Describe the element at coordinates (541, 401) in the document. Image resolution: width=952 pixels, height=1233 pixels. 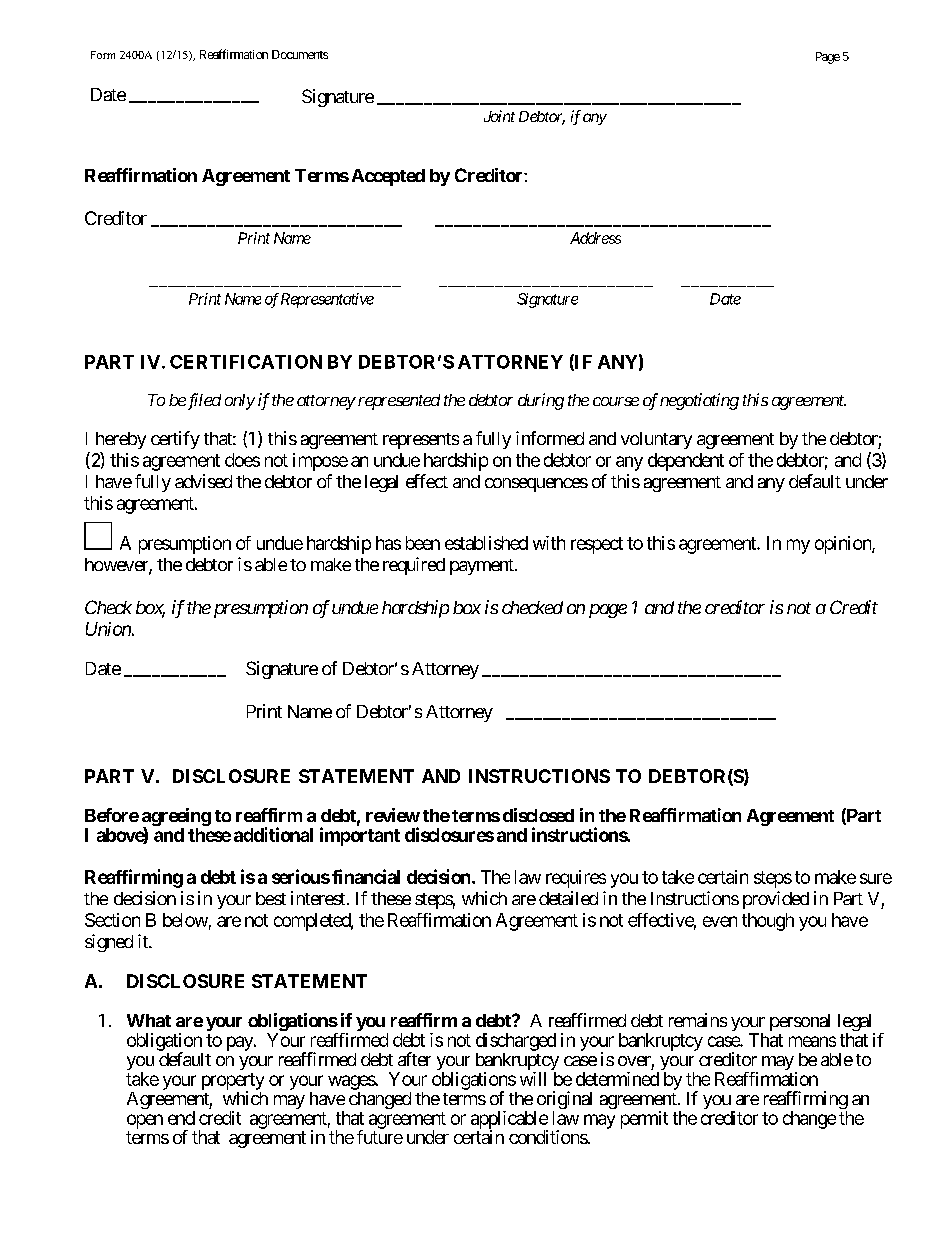
I see `during` at that location.
